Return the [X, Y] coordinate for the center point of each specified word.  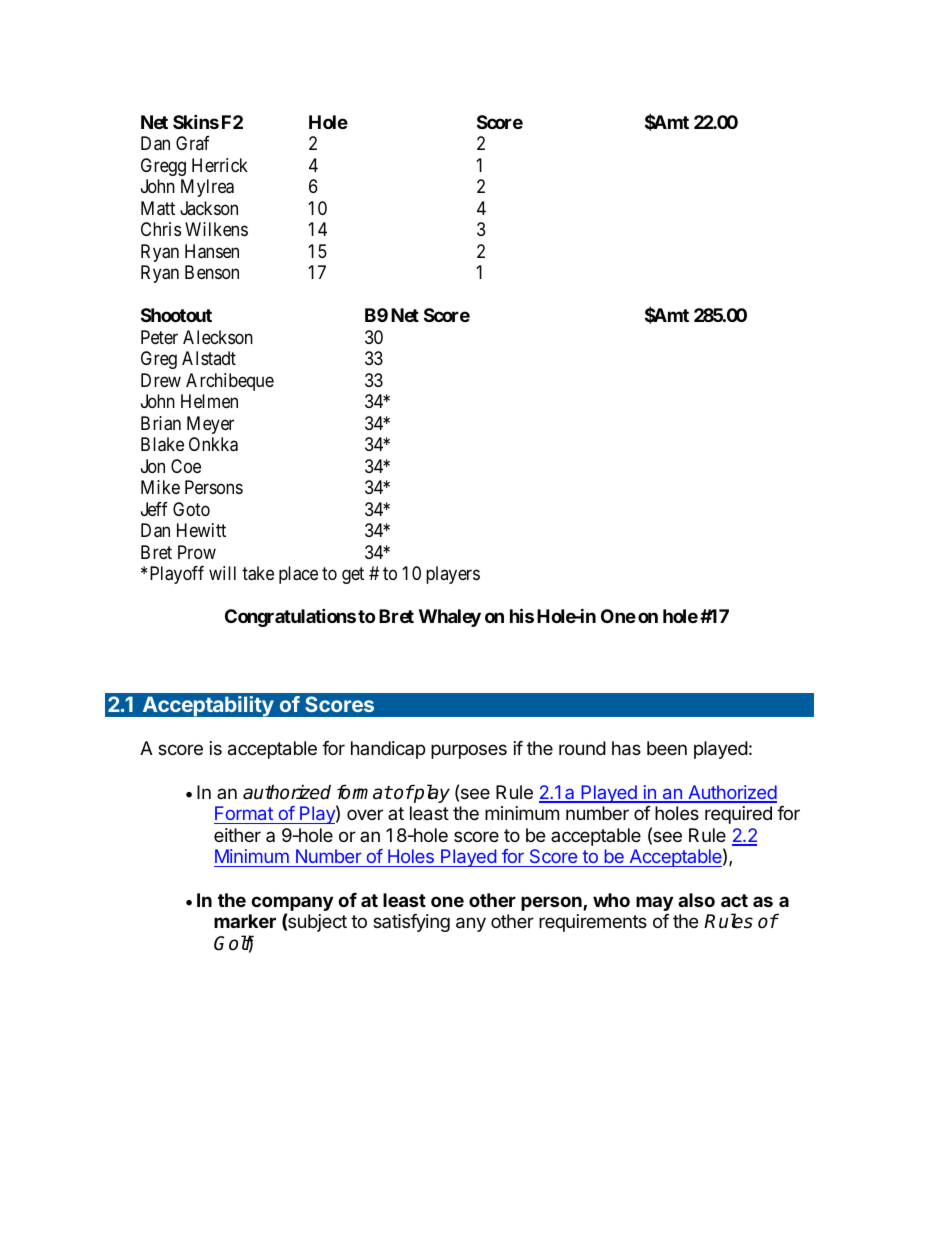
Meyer [210, 425]
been [667, 748]
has [626, 748]
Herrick [220, 165]
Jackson [209, 208]
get [353, 575]
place [298, 575]
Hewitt [201, 530]
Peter [159, 337]
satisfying [411, 923]
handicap [388, 750]
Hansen [212, 251]
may [654, 903]
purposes [469, 751]
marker [245, 921]
